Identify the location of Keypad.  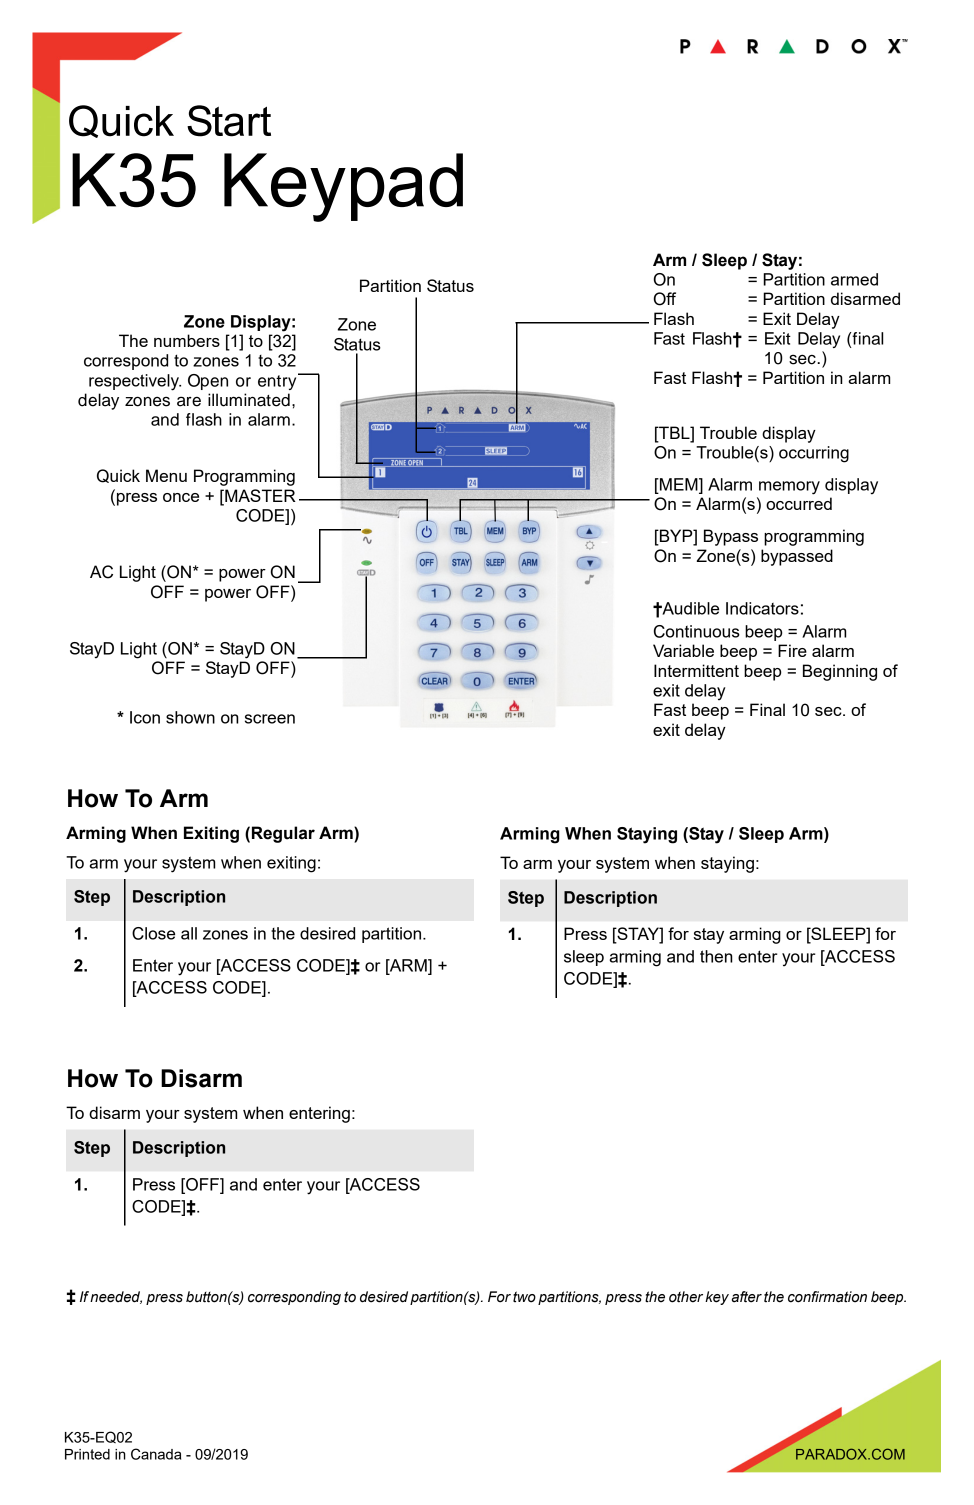
(343, 187).
